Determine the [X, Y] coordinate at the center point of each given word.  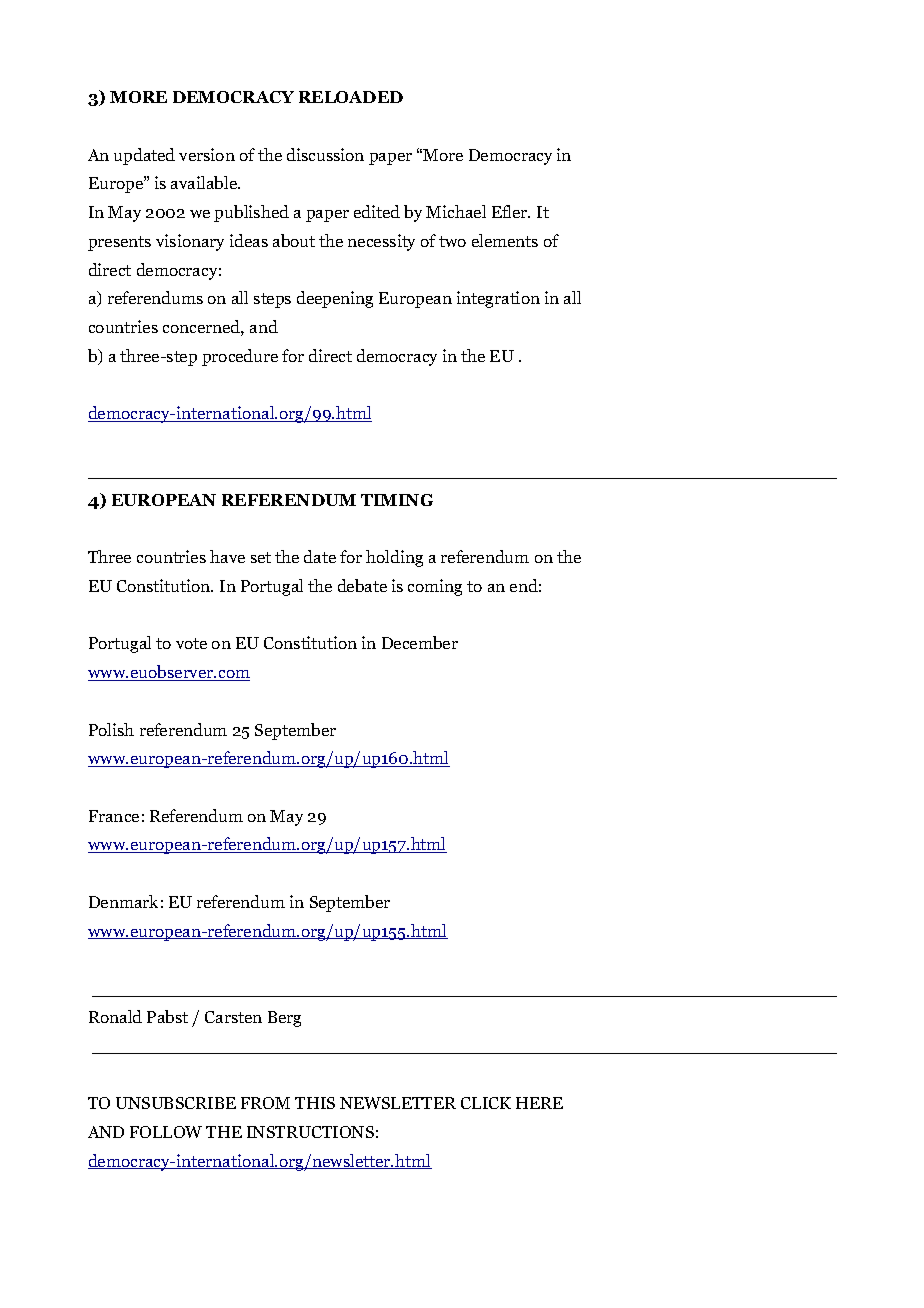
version [207, 154]
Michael [456, 211]
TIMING [397, 500]
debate [362, 585]
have [227, 556]
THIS [315, 1103]
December [420, 642]
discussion [325, 154]
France [114, 816]
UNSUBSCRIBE [176, 1103]
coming [435, 587]
